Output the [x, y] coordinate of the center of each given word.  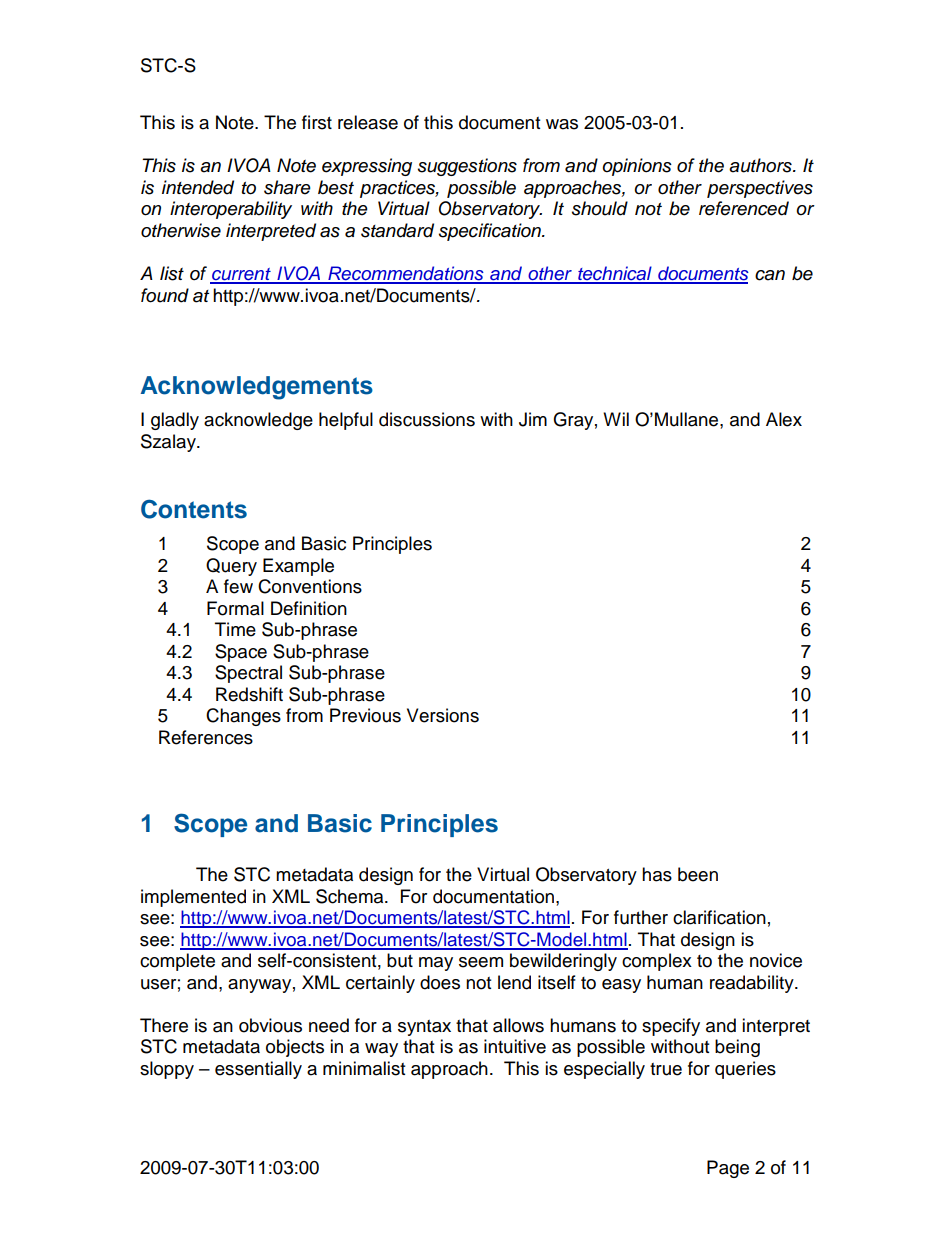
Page [728, 1169]
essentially [258, 1070]
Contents [194, 509]
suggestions [467, 167]
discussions [427, 419]
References [206, 737]
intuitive [515, 1046]
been [698, 874]
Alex [784, 419]
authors [761, 165]
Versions [443, 715]
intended [198, 187]
